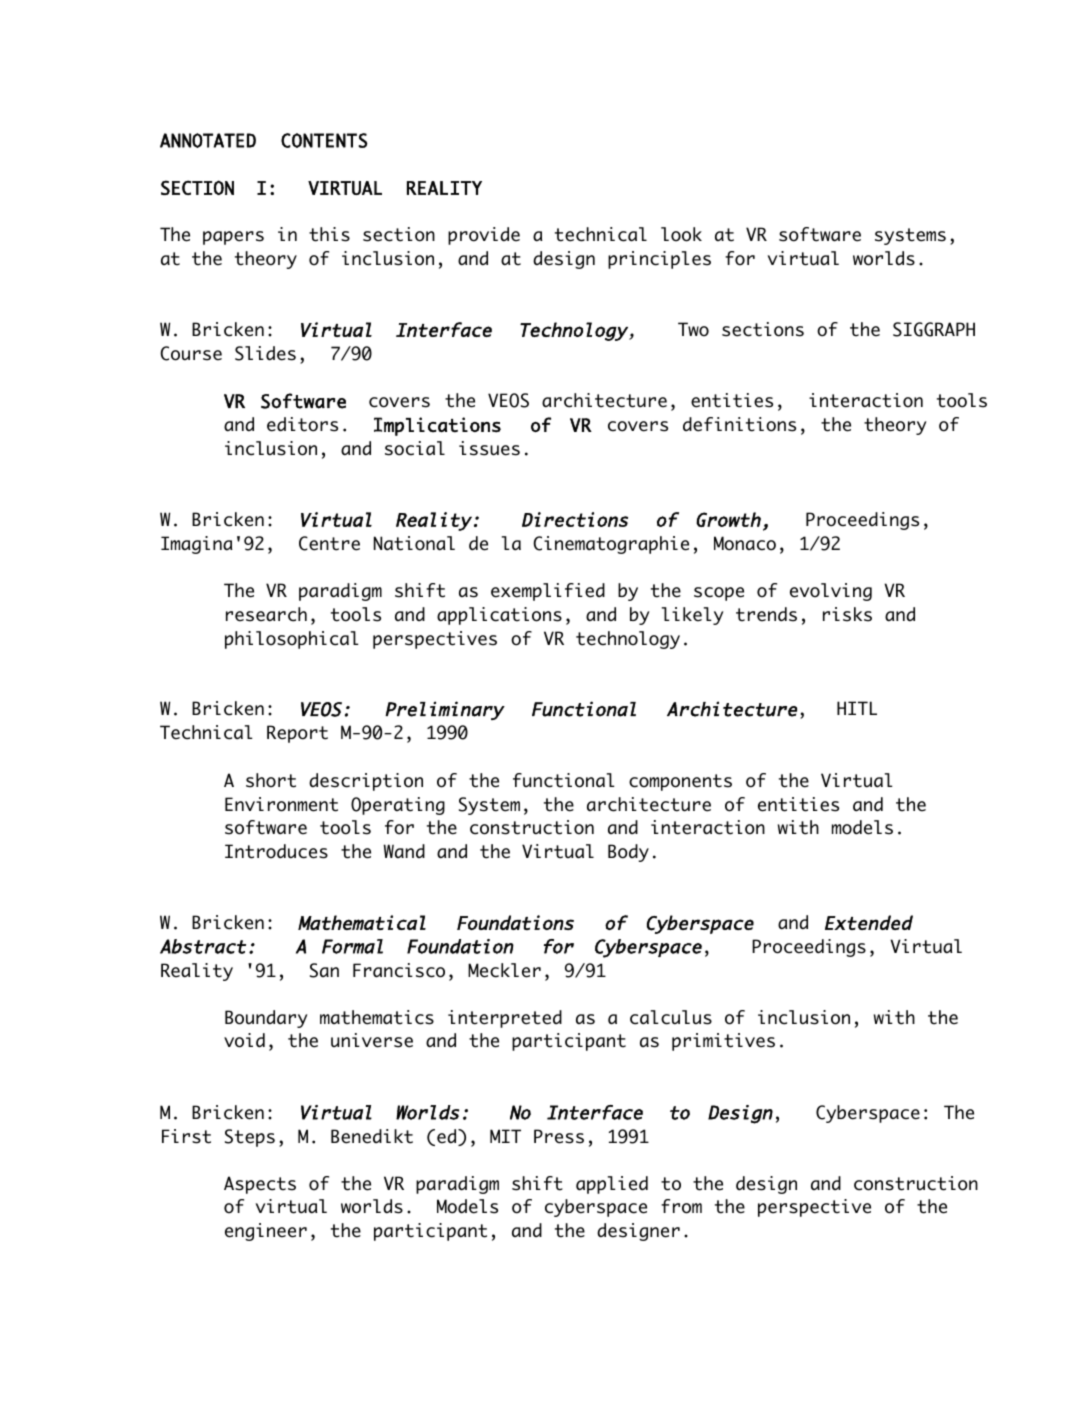  Describe the element at coordinates (681, 234) in the page. I see `look` at that location.
